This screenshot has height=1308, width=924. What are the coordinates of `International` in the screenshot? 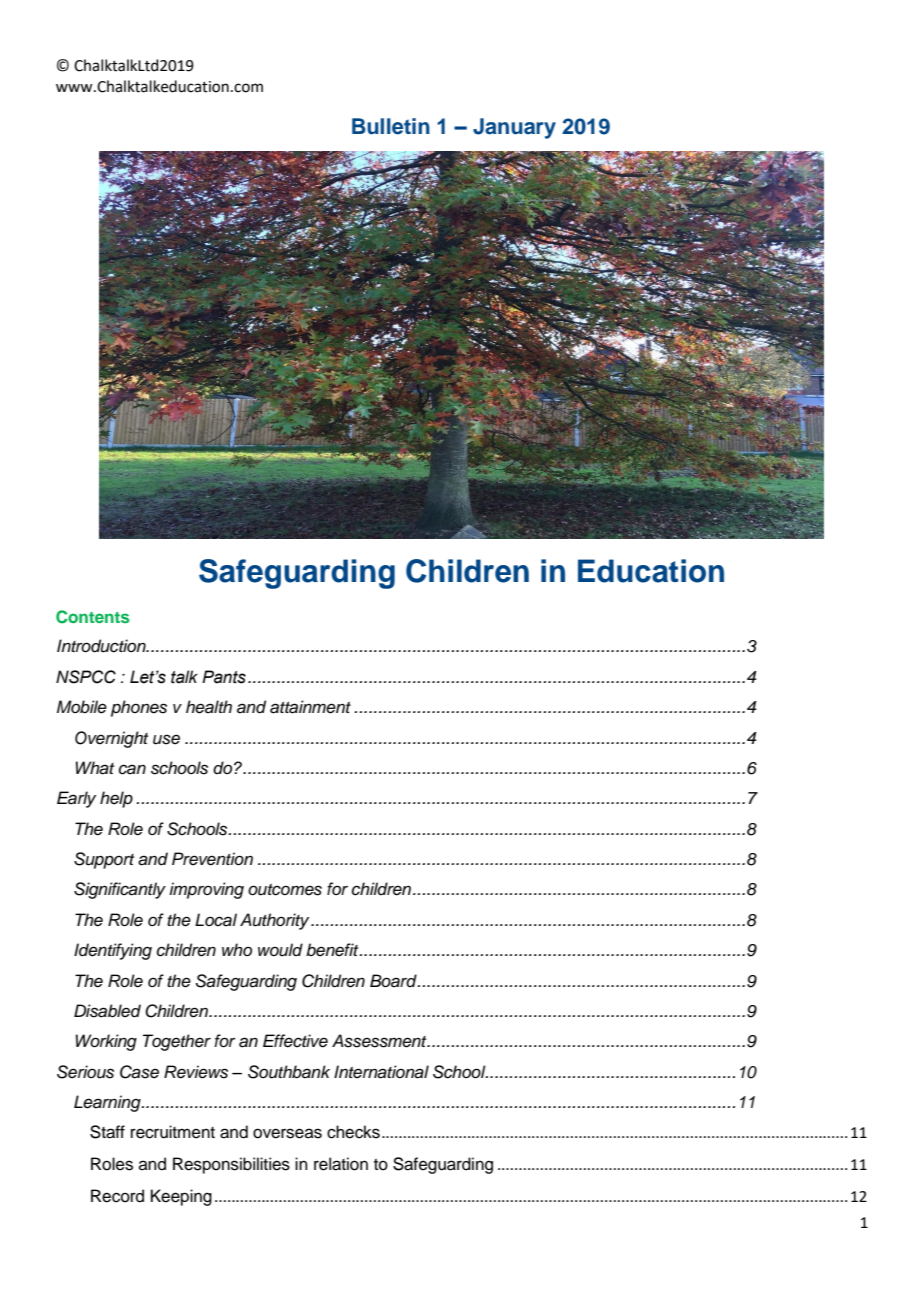 It's located at (381, 1072).
